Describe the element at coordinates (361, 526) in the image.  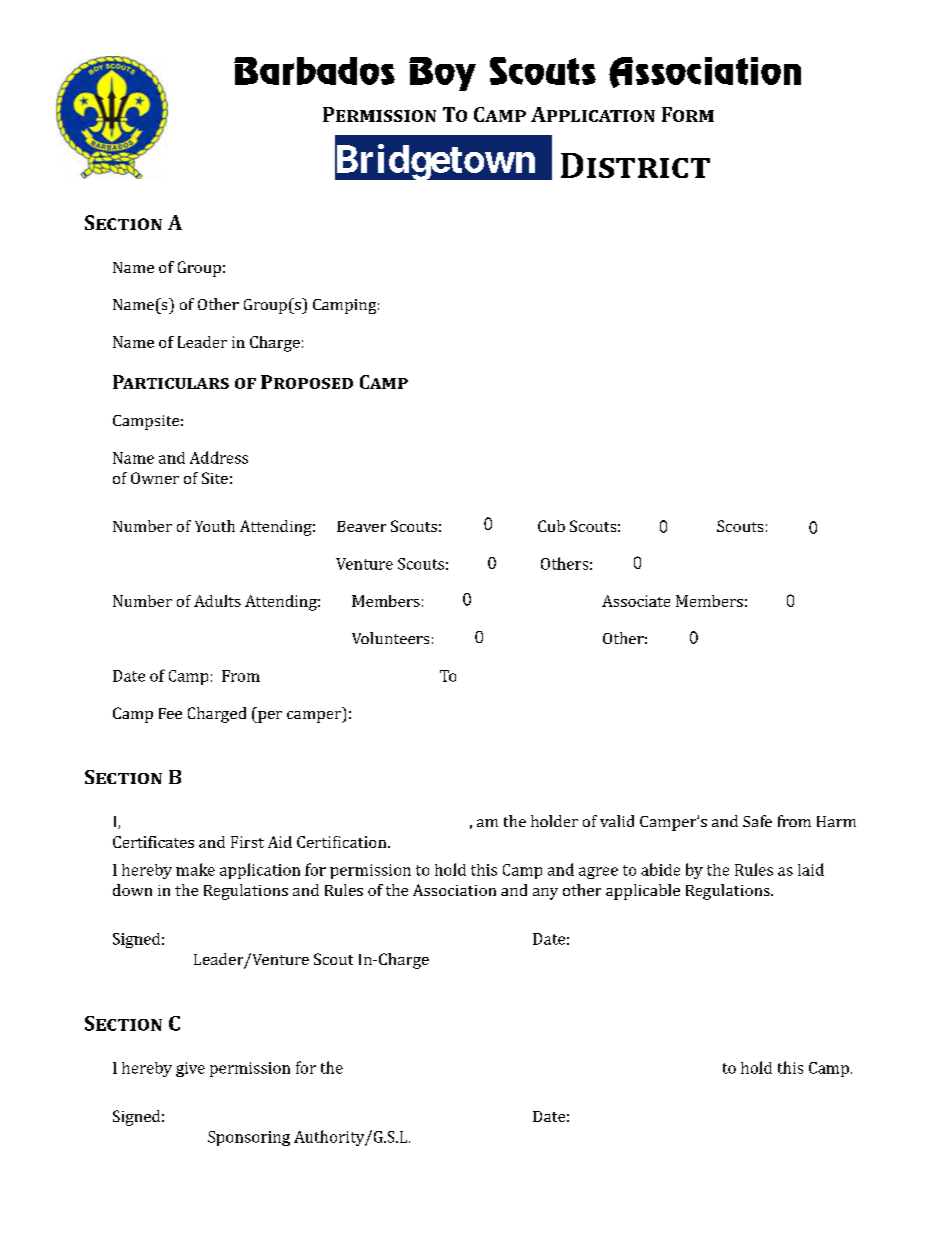
I see `Beaver` at that location.
